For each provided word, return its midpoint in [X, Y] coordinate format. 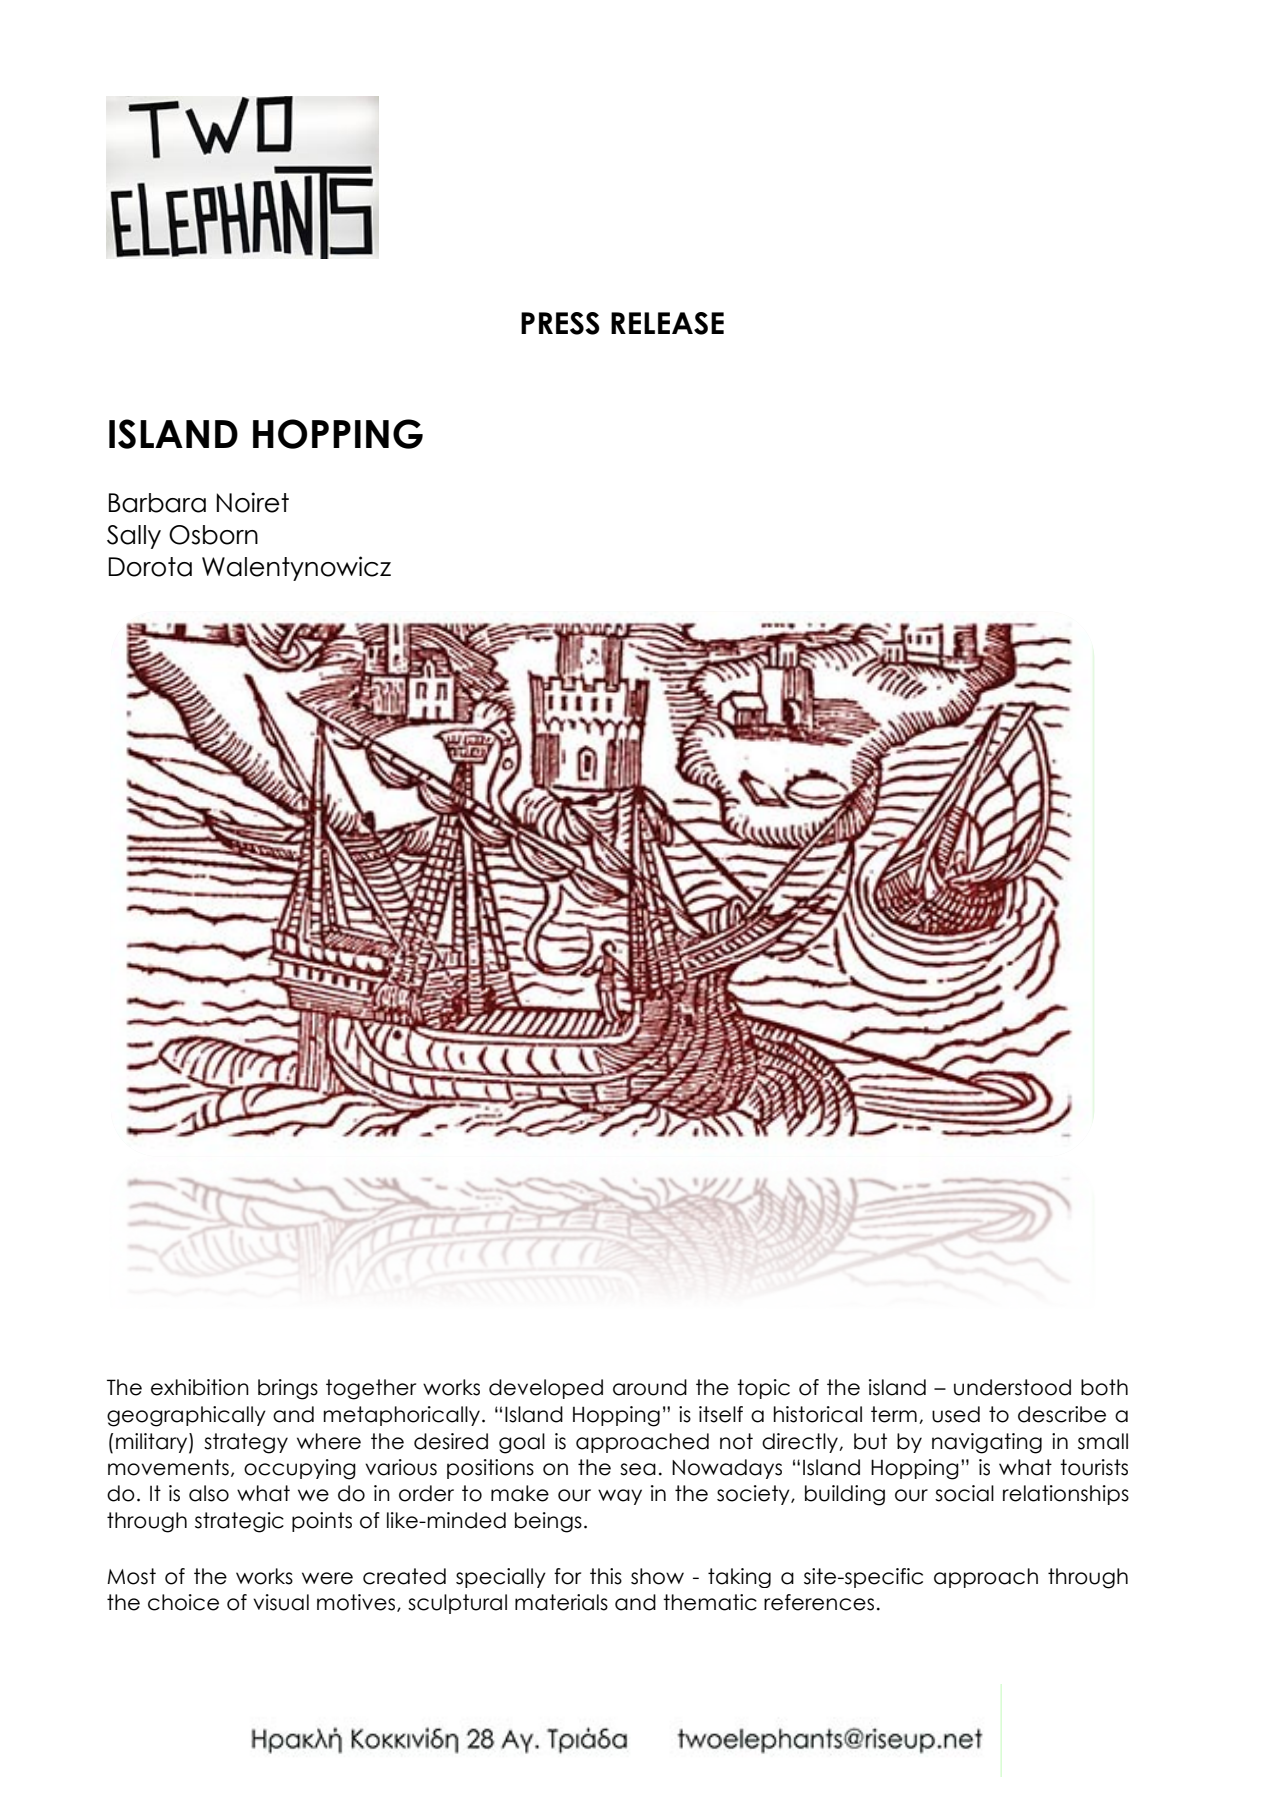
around [650, 1387]
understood [1012, 1387]
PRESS [560, 323]
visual [281, 1602]
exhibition [200, 1387]
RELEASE [667, 323]
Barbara [157, 503]
